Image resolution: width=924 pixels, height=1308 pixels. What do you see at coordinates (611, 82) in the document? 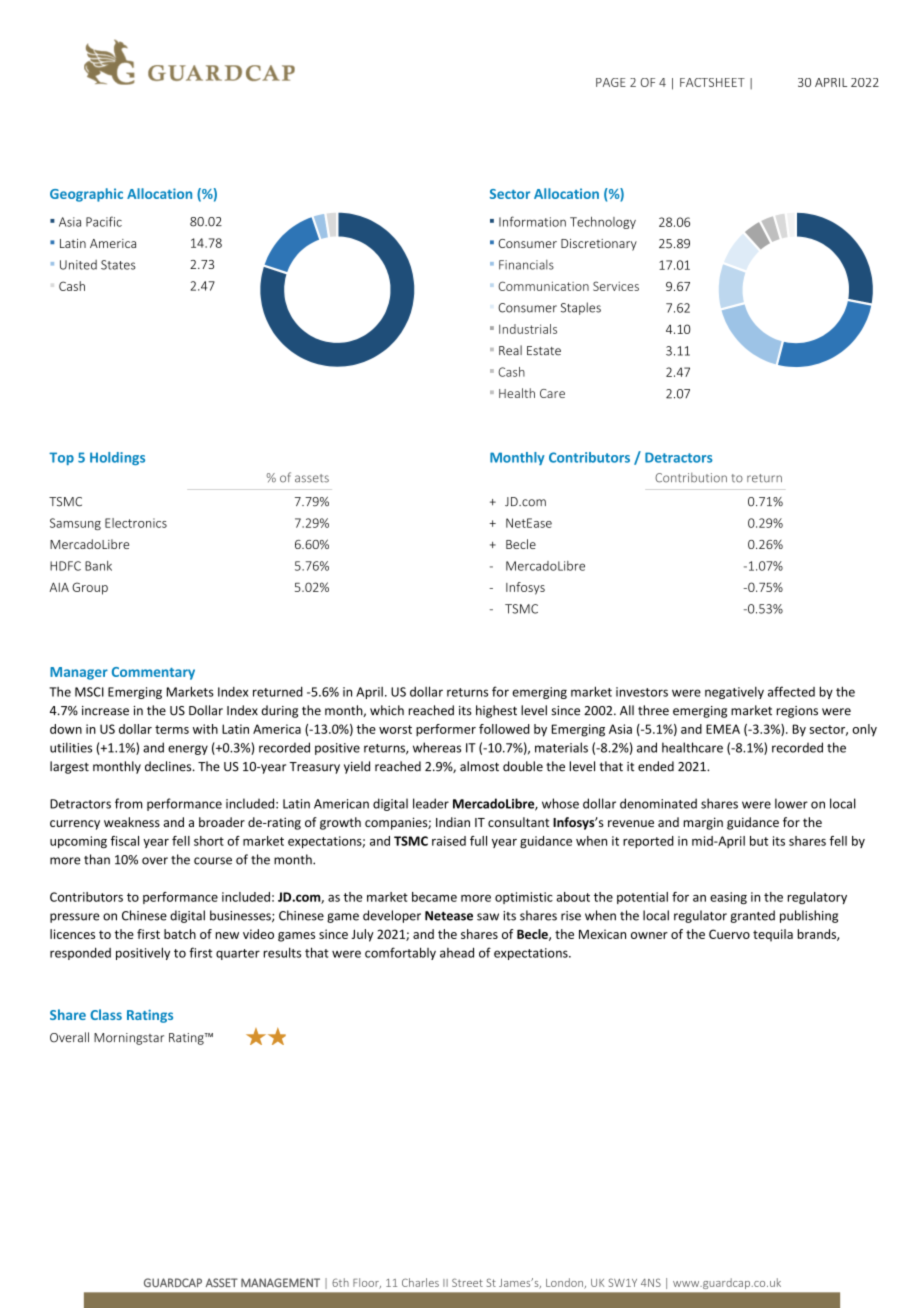
I see `PAGE` at bounding box center [611, 82].
